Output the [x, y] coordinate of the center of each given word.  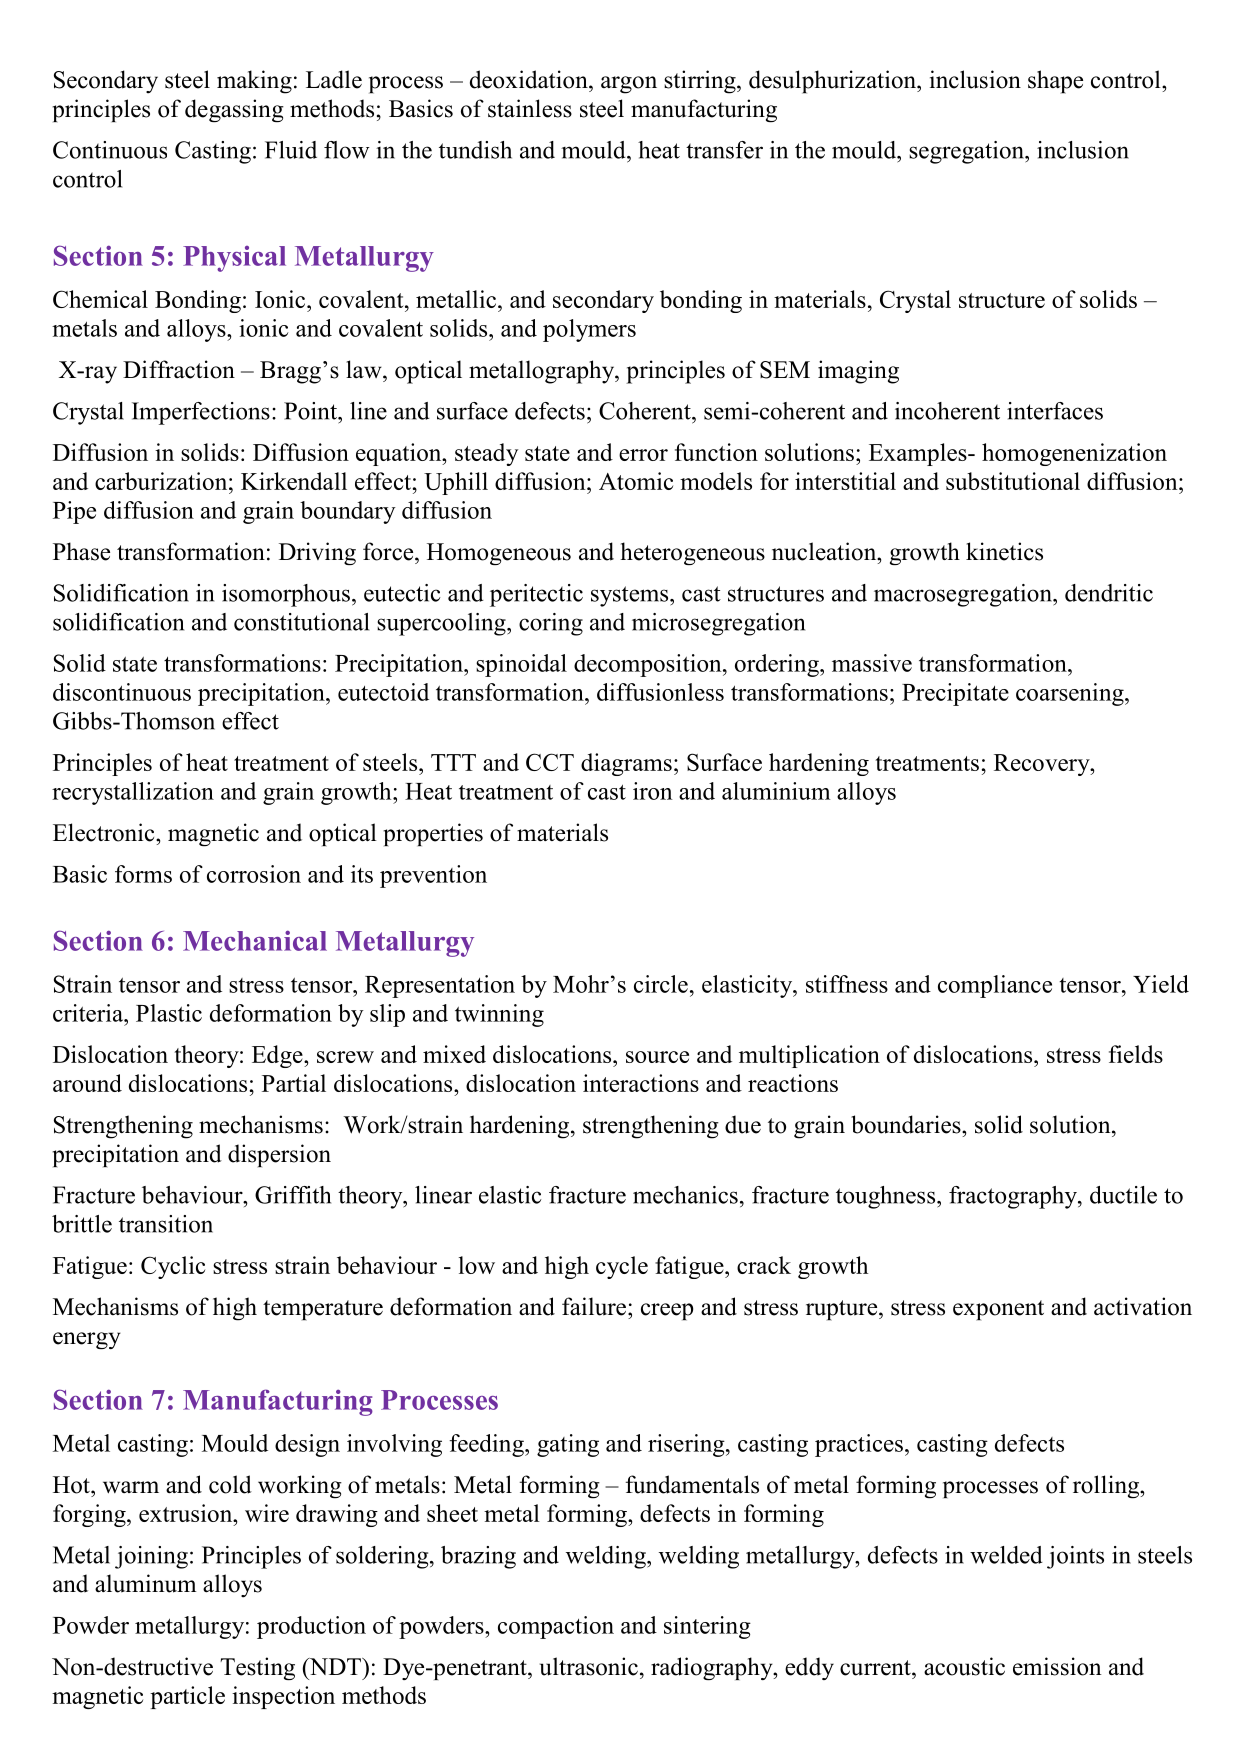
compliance [995, 986]
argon [629, 85]
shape [1055, 82]
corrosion [254, 874]
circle [661, 984]
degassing [234, 110]
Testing [257, 1668]
